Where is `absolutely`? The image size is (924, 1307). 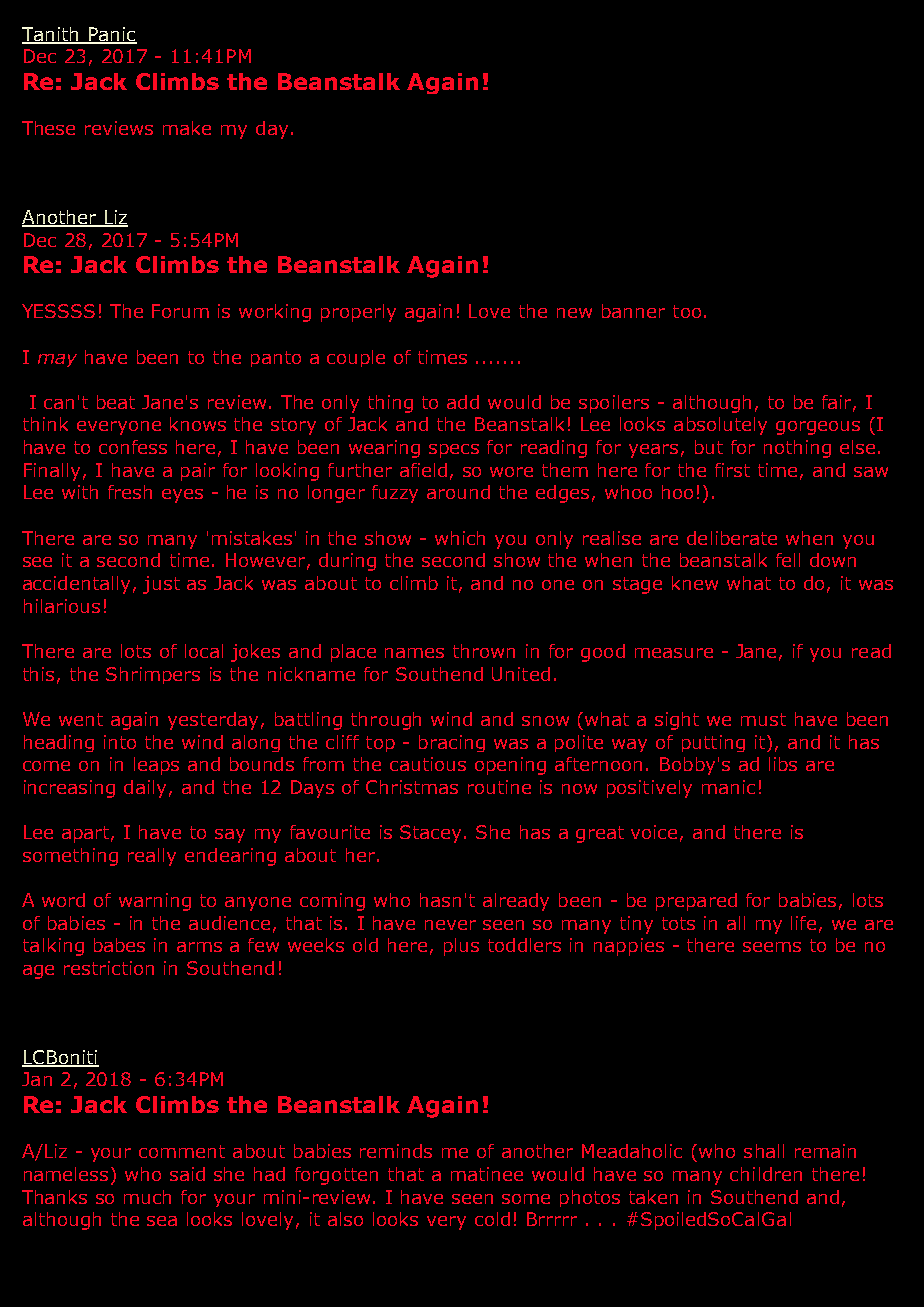 absolutely is located at coordinates (720, 426).
